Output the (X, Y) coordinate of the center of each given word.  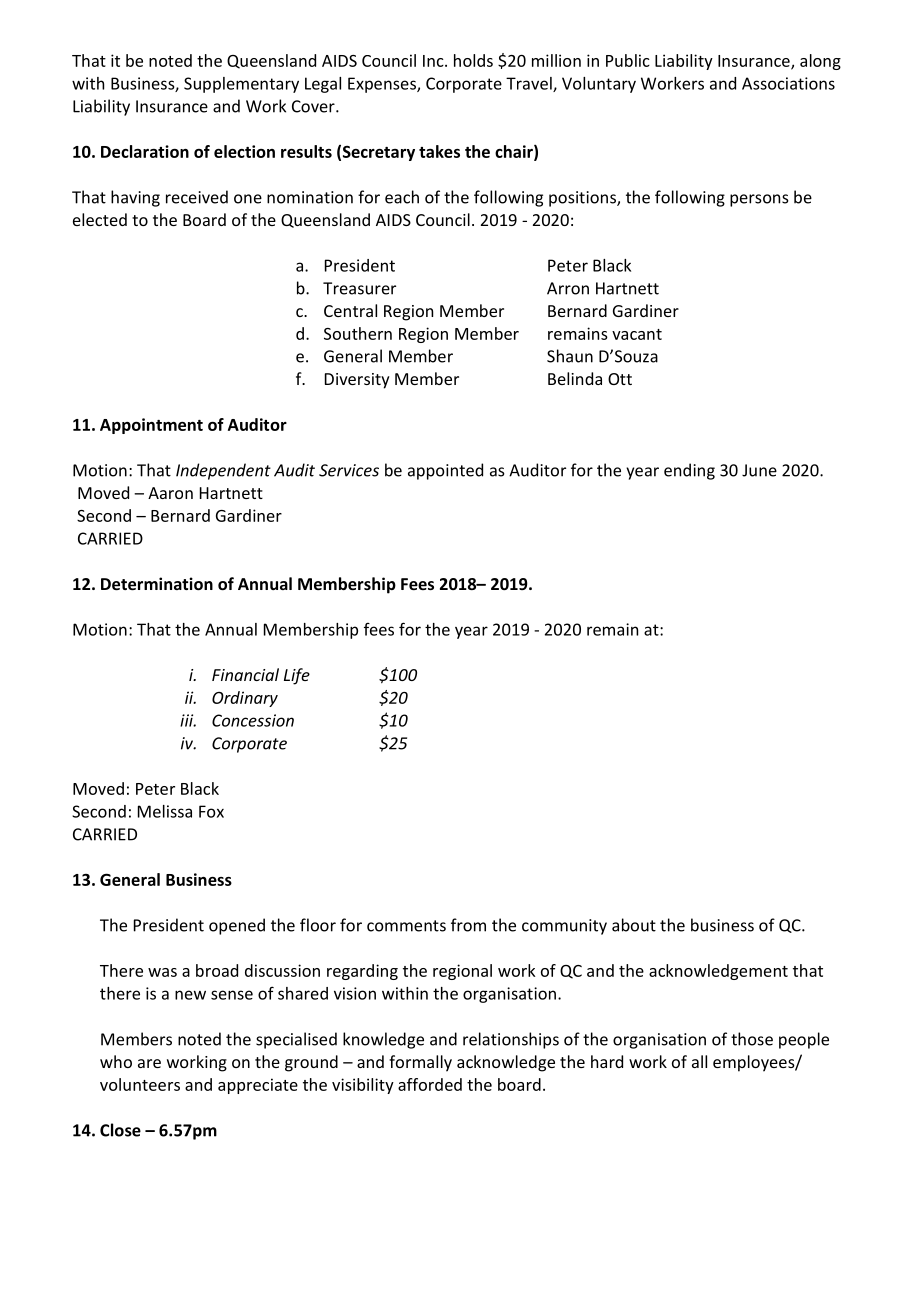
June (759, 470)
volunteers (140, 1084)
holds (473, 60)
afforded (430, 1084)
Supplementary (241, 85)
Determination (157, 583)
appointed (445, 471)
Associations (788, 83)
